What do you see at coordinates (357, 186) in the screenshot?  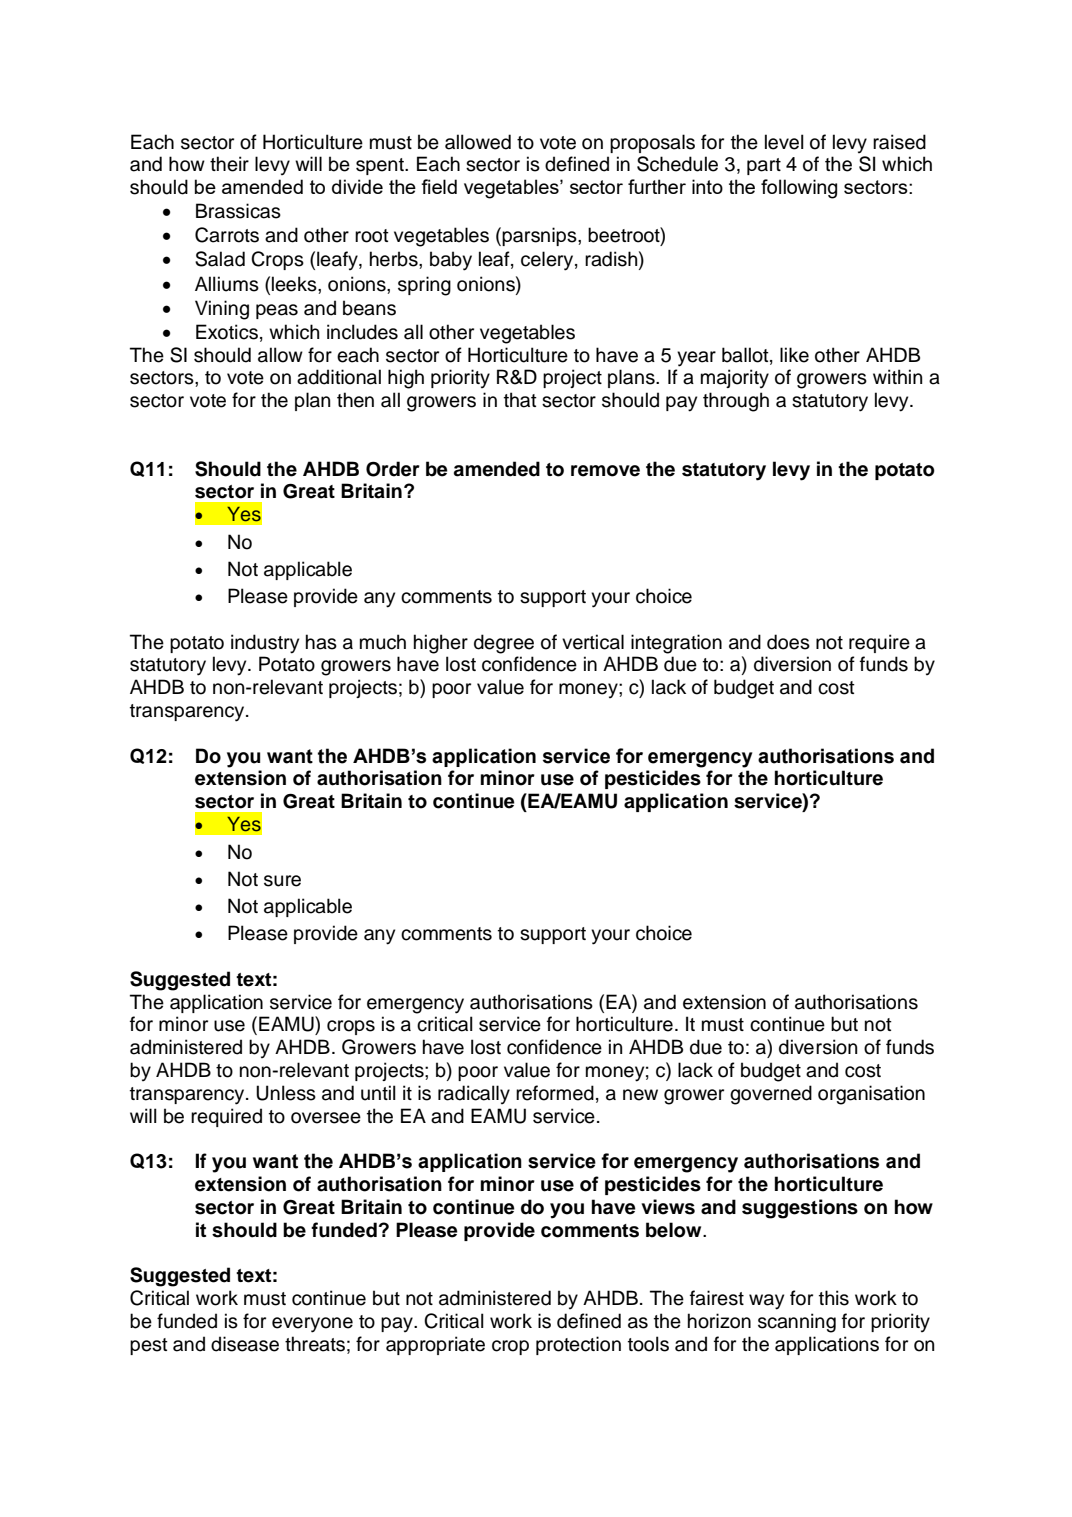 I see `divide` at bounding box center [357, 186].
